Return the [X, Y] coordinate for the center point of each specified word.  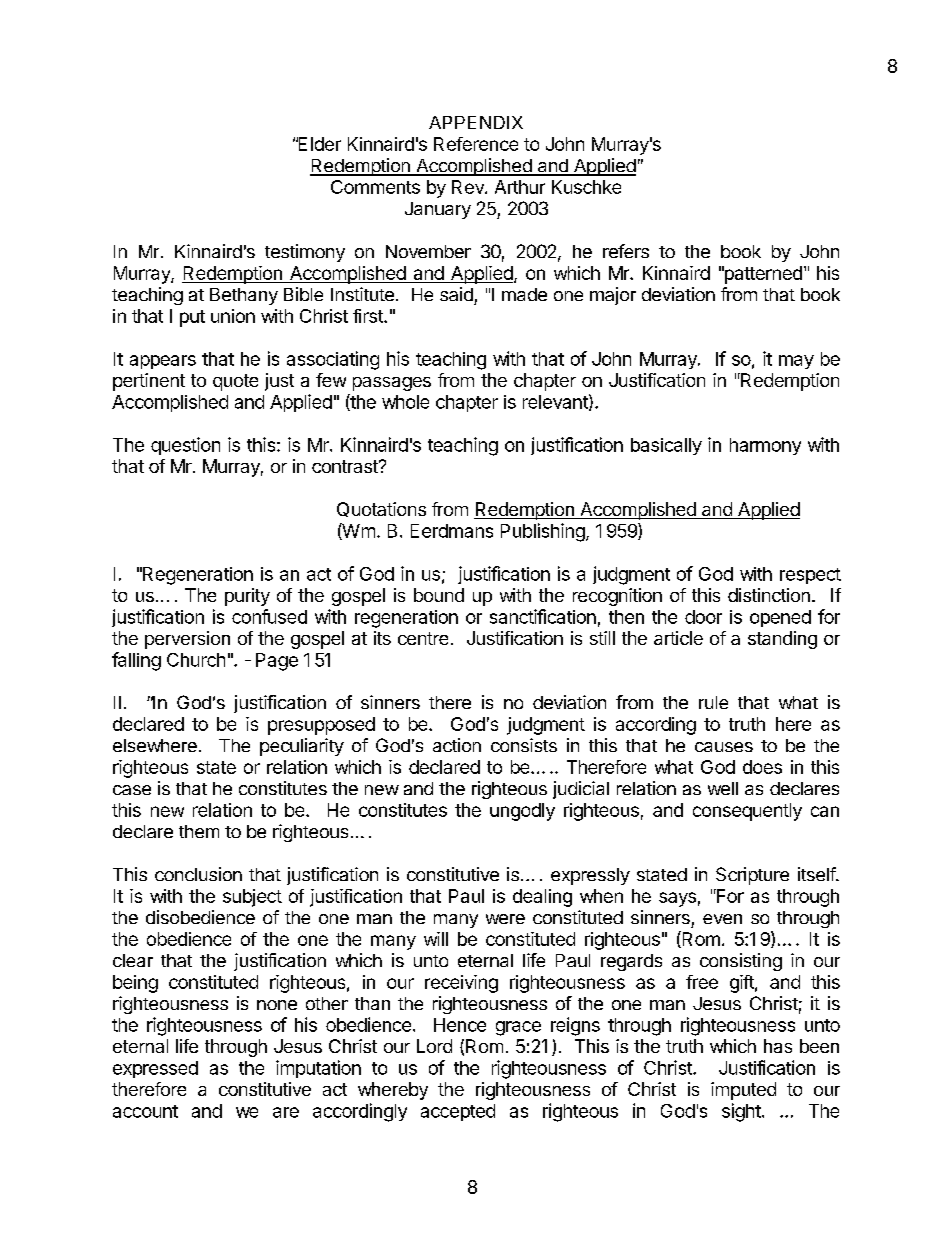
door [703, 617]
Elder [318, 144]
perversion [187, 640]
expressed [155, 1069]
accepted [458, 1112]
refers [626, 251]
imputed [743, 1091]
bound [439, 595]
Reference [476, 144]
